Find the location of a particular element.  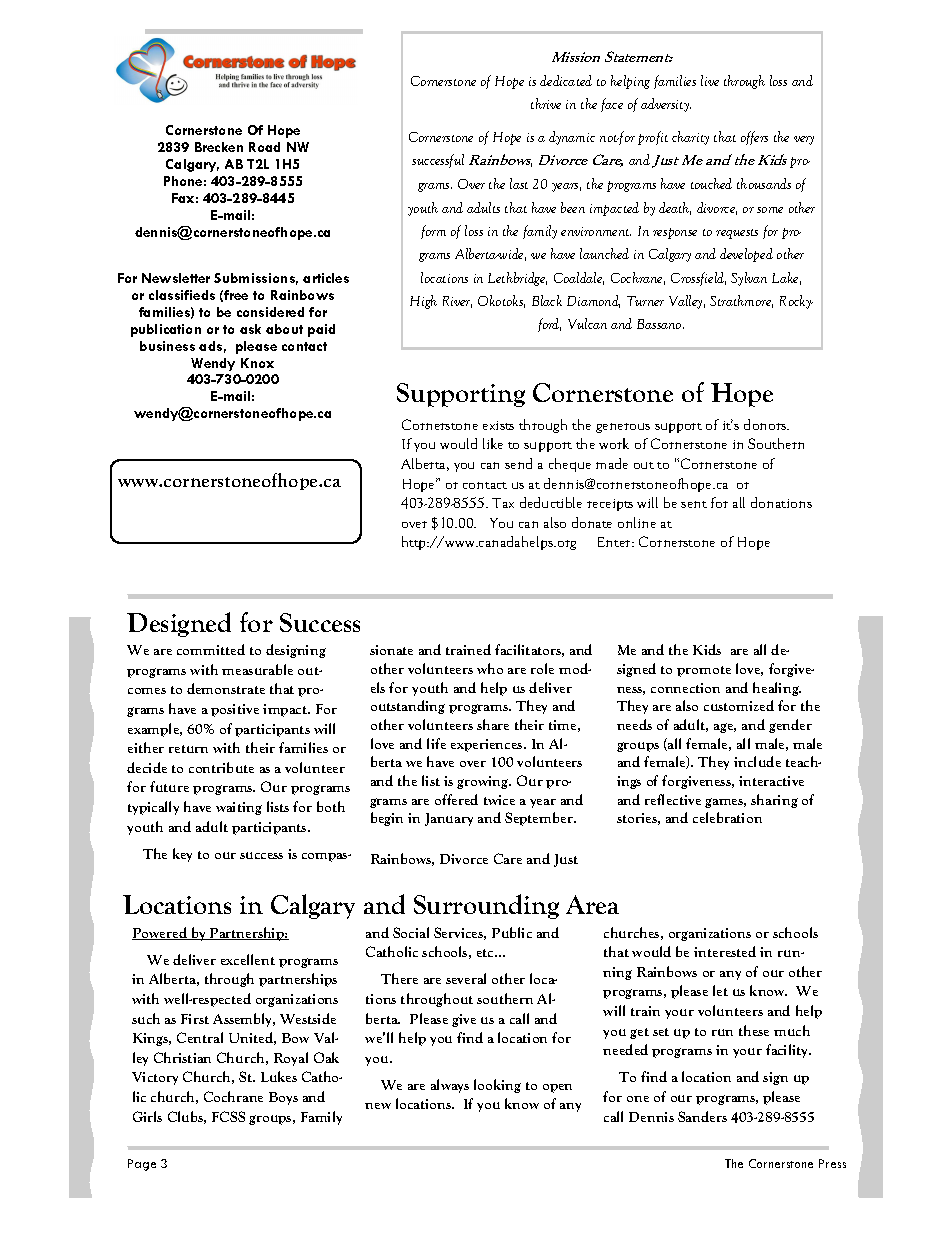

like is located at coordinates (493, 443).
